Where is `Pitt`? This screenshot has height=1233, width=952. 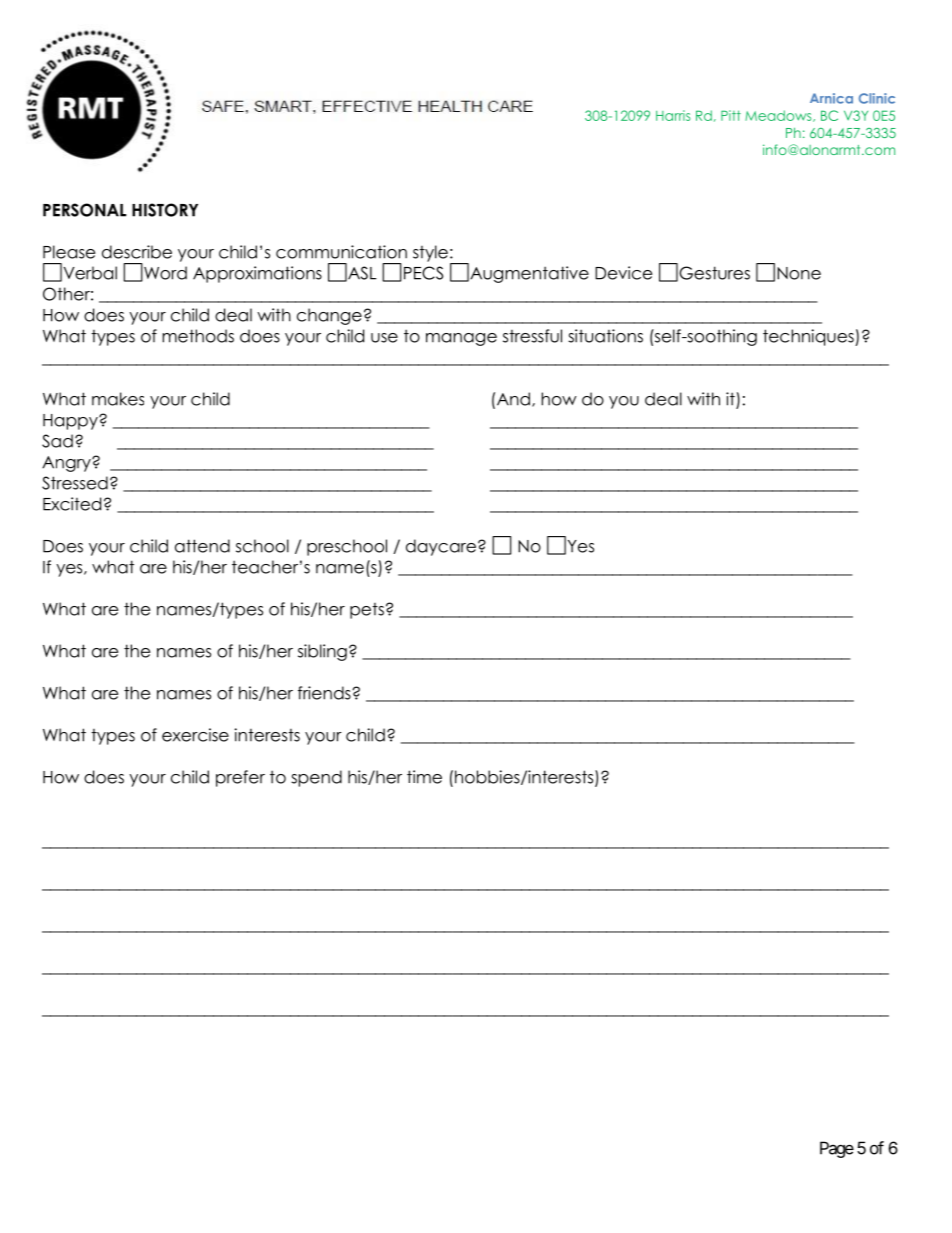 Pitt is located at coordinates (731, 115).
